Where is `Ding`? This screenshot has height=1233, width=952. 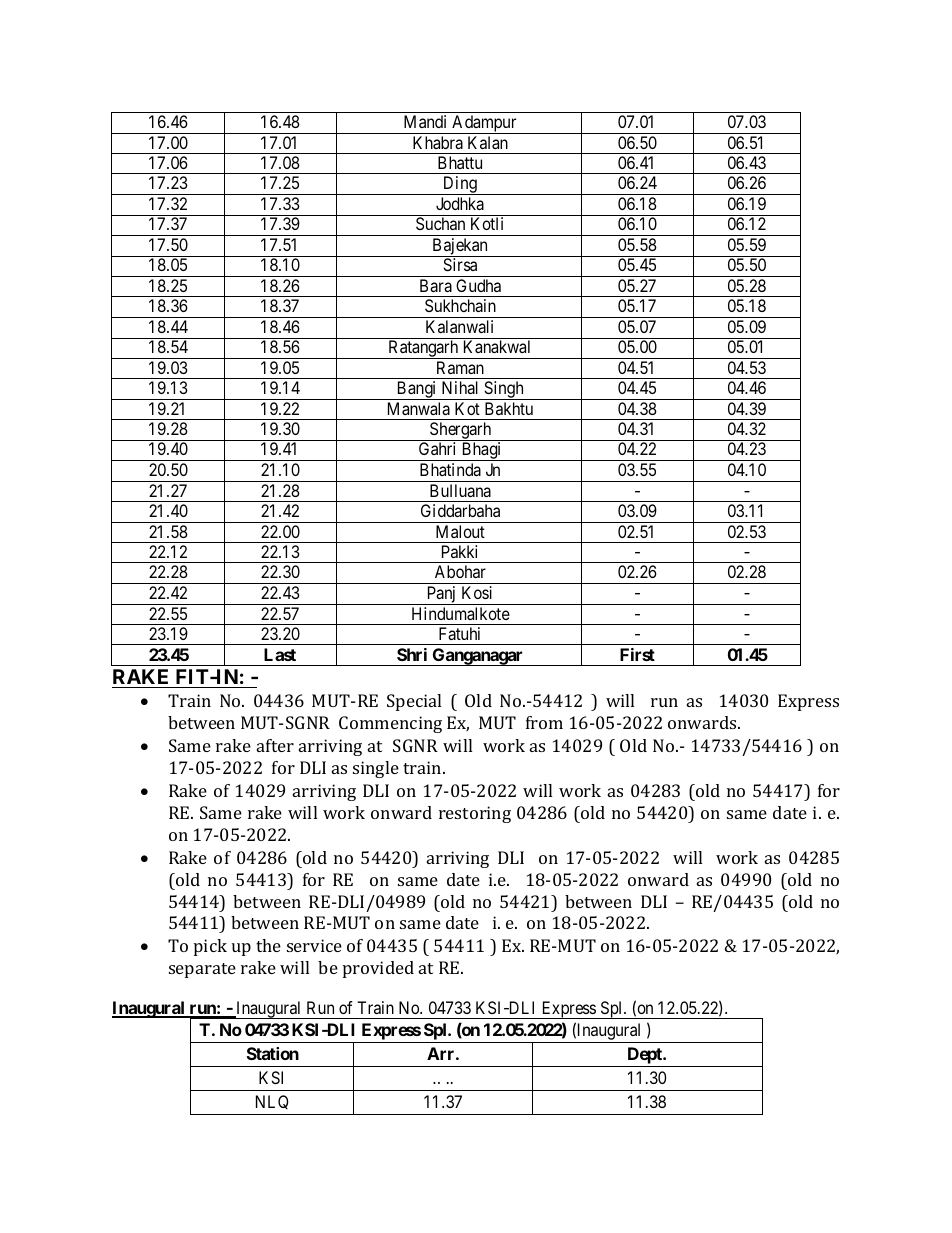 Ding is located at coordinates (460, 185).
